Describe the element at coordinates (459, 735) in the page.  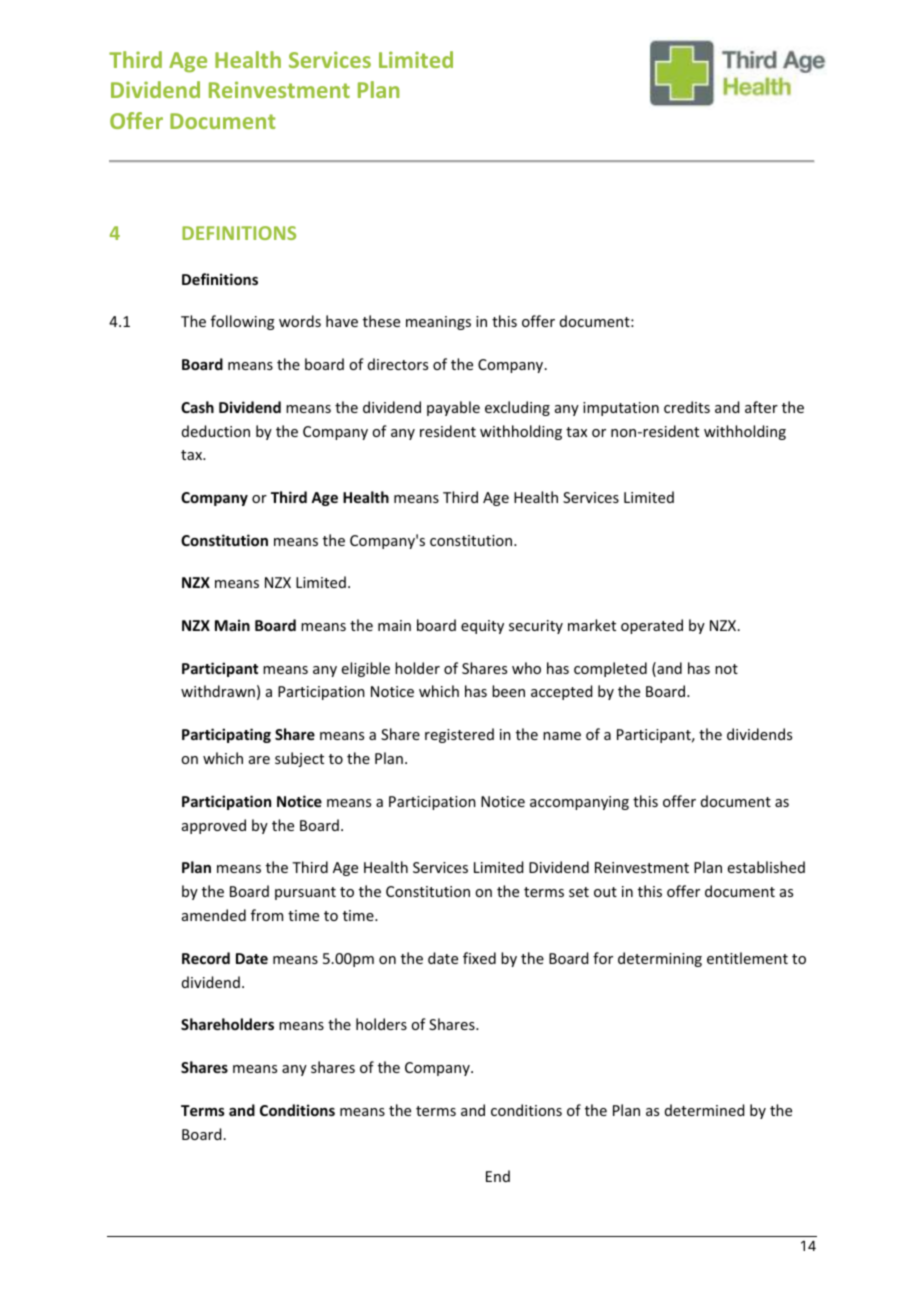
I see `registered` at that location.
